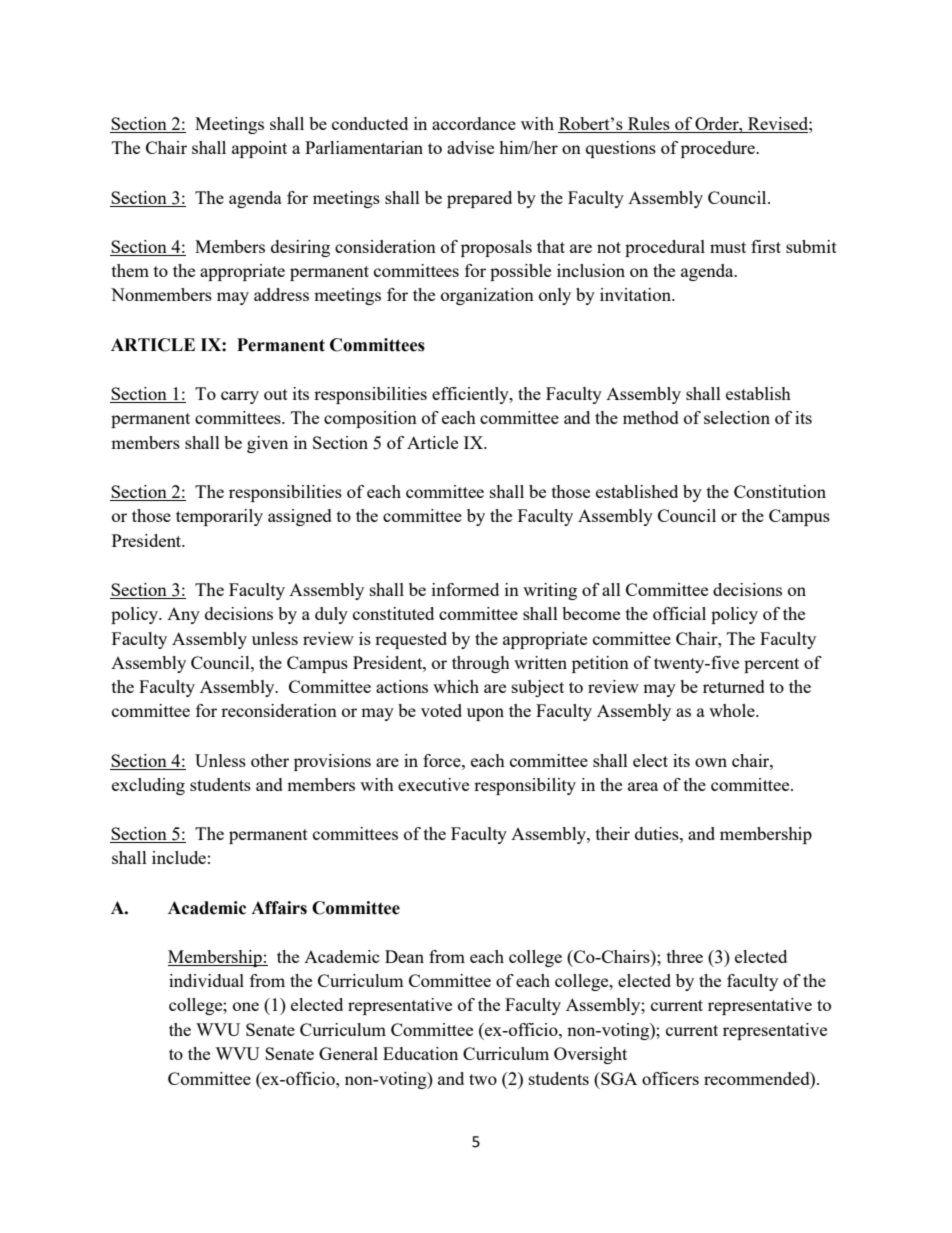 This screenshot has width=952, height=1233. Describe the element at coordinates (719, 149) in the screenshot. I see `procedure` at that location.
